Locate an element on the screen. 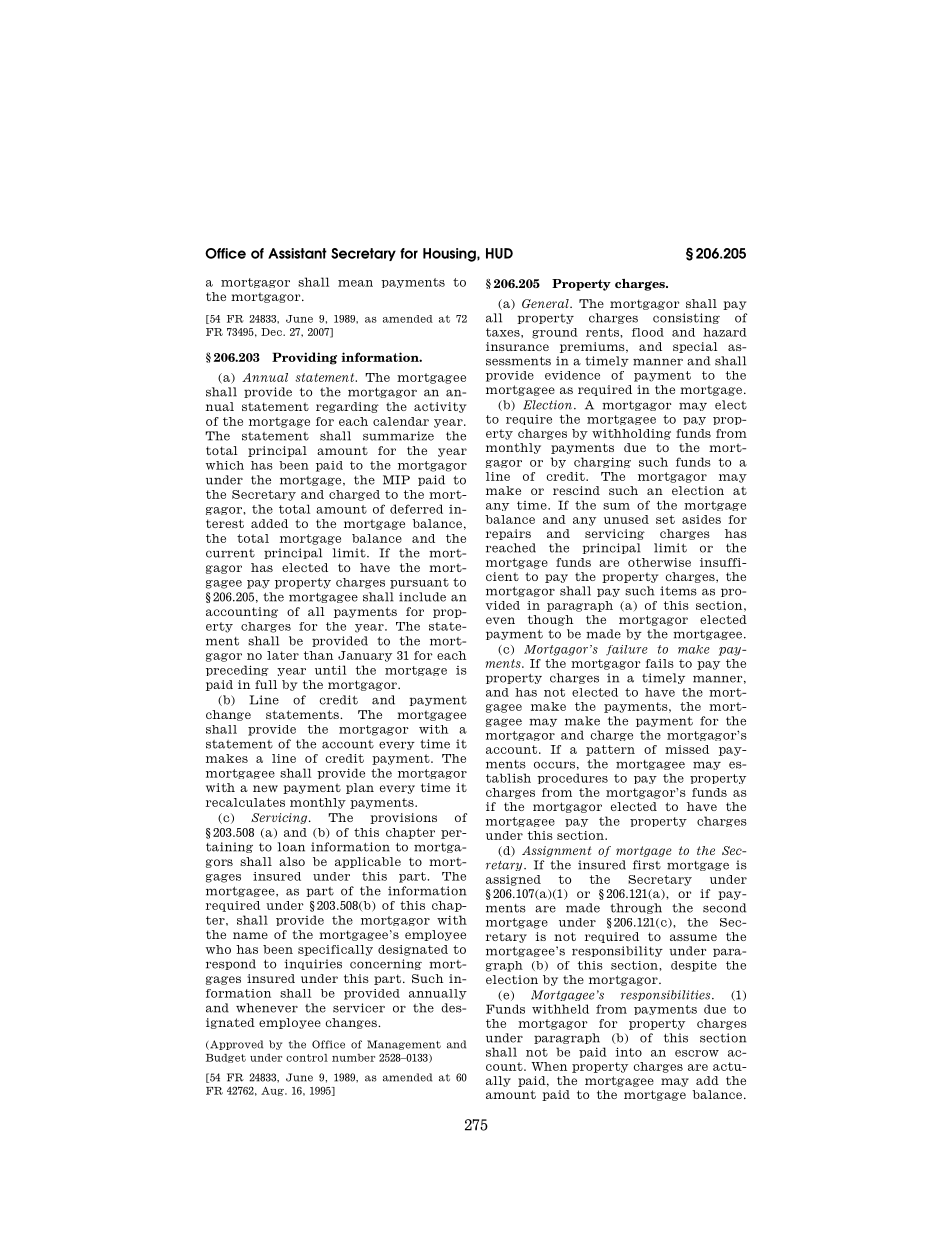 Image resolution: width=952 pixels, height=1233 pixels. control is located at coordinates (307, 1058).
